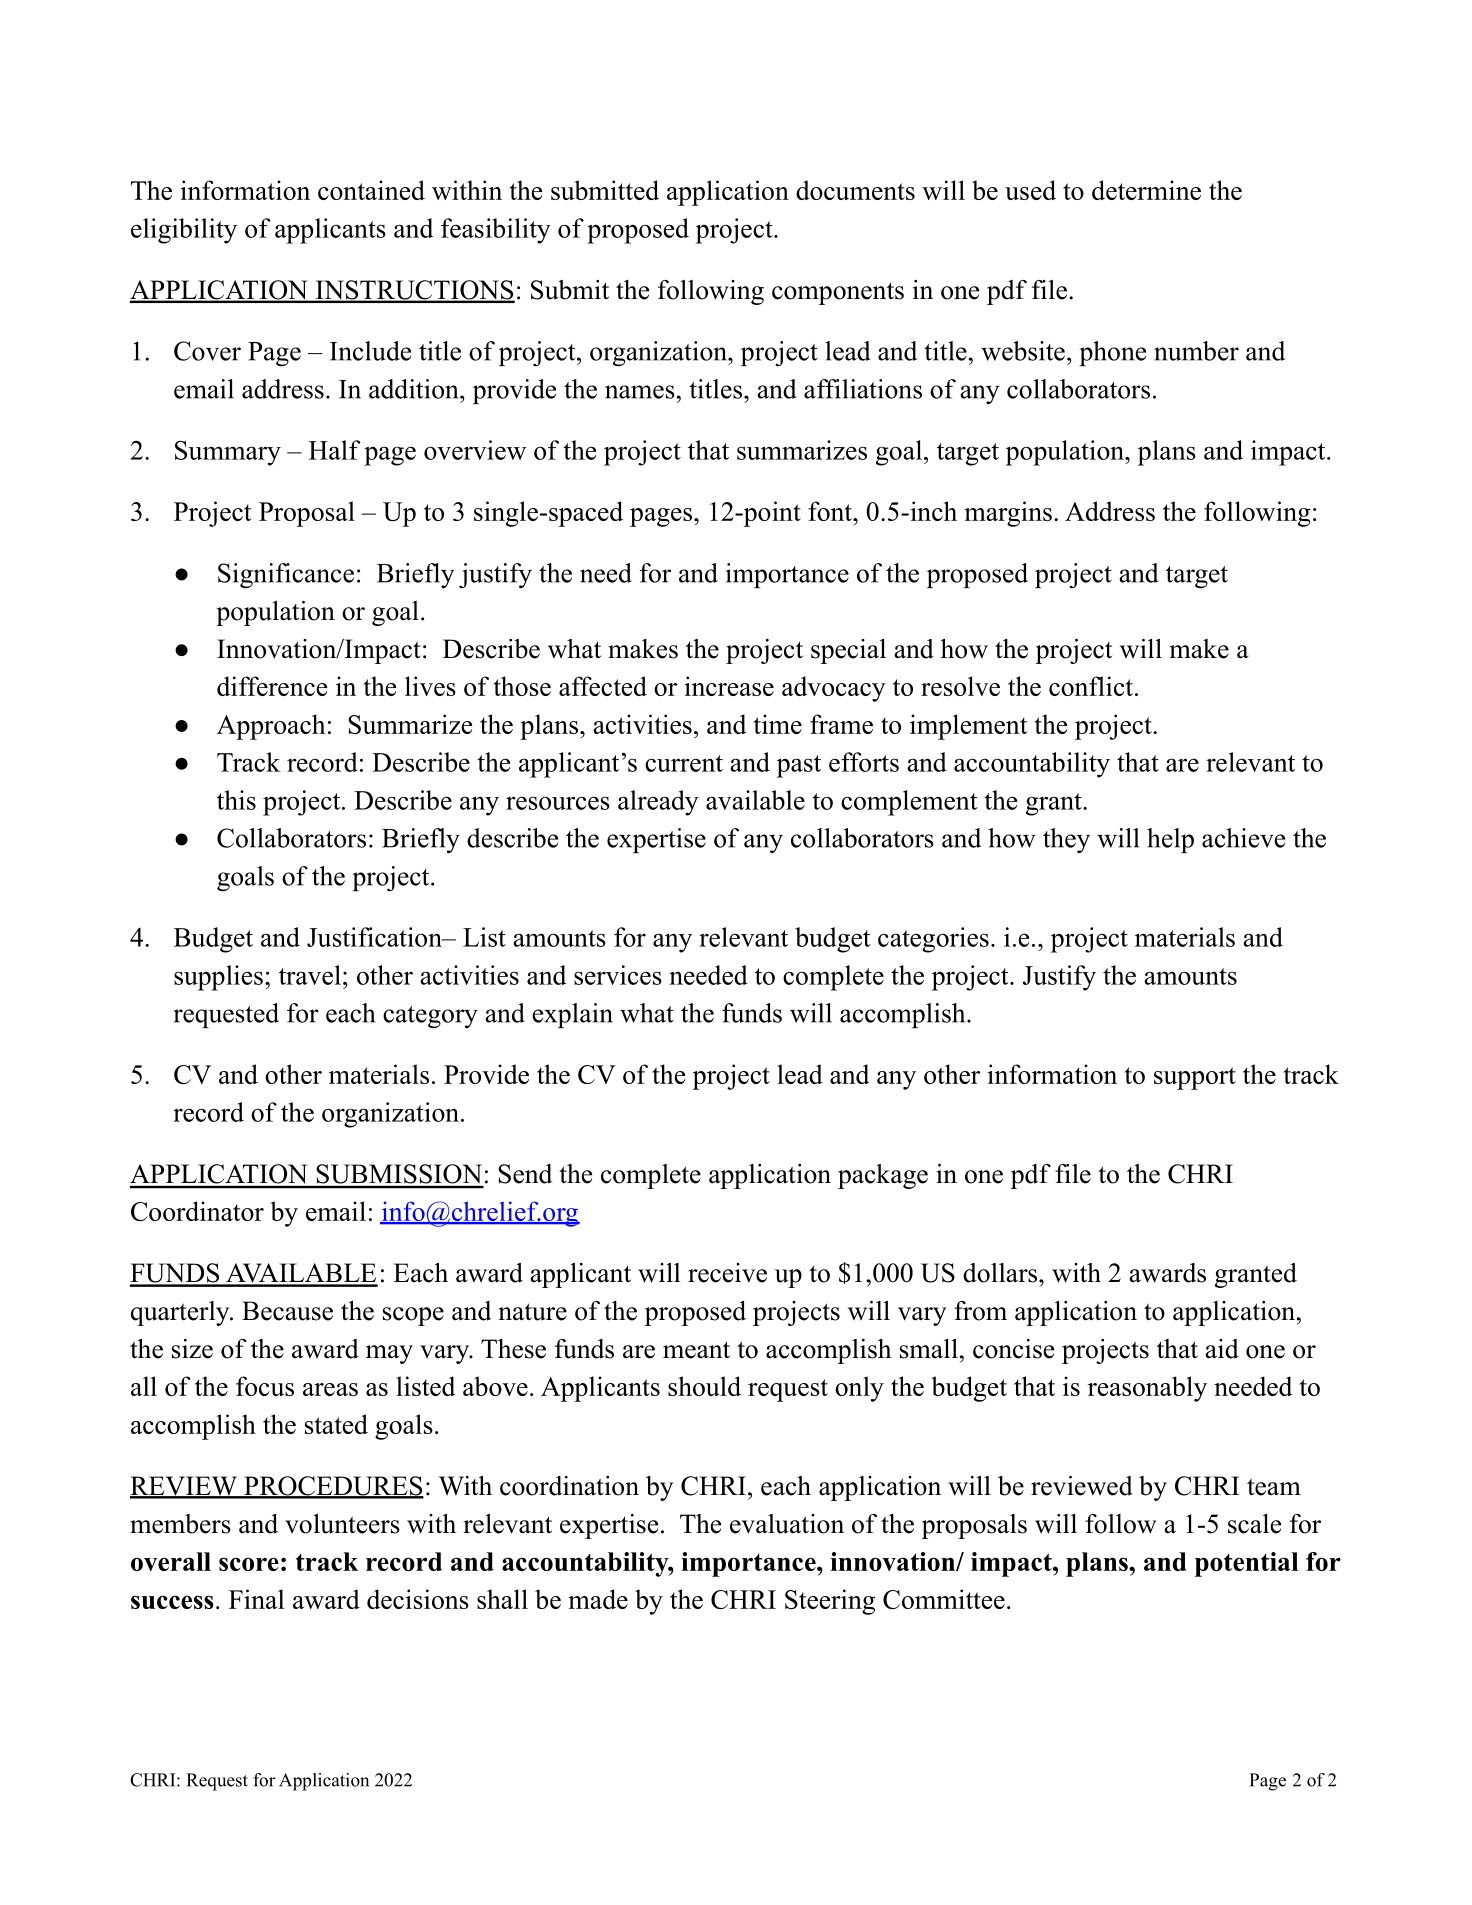  What do you see at coordinates (1195, 1078) in the image?
I see `support` at bounding box center [1195, 1078].
